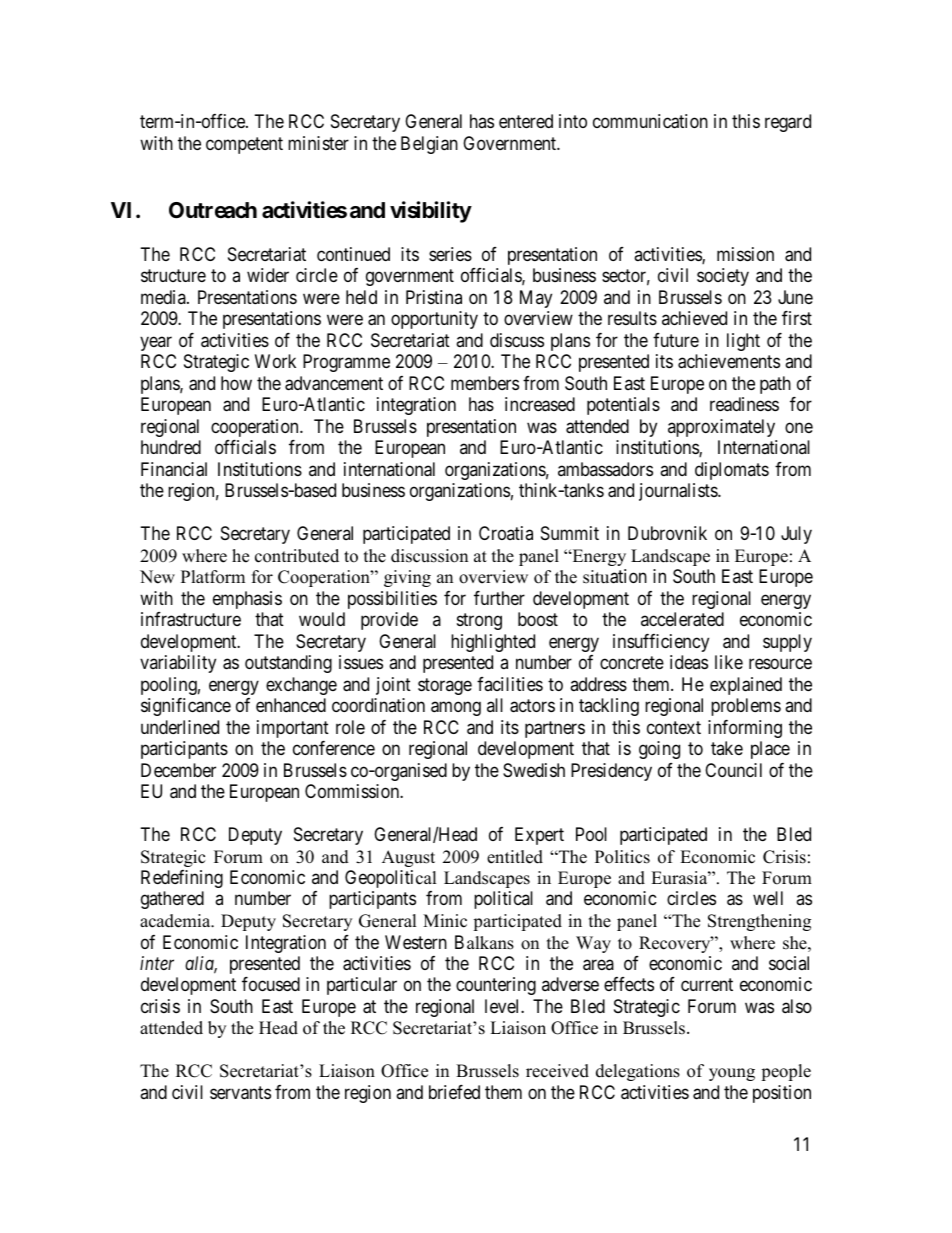  What do you see at coordinates (240, 1093) in the page?
I see `servants` at bounding box center [240, 1093].
